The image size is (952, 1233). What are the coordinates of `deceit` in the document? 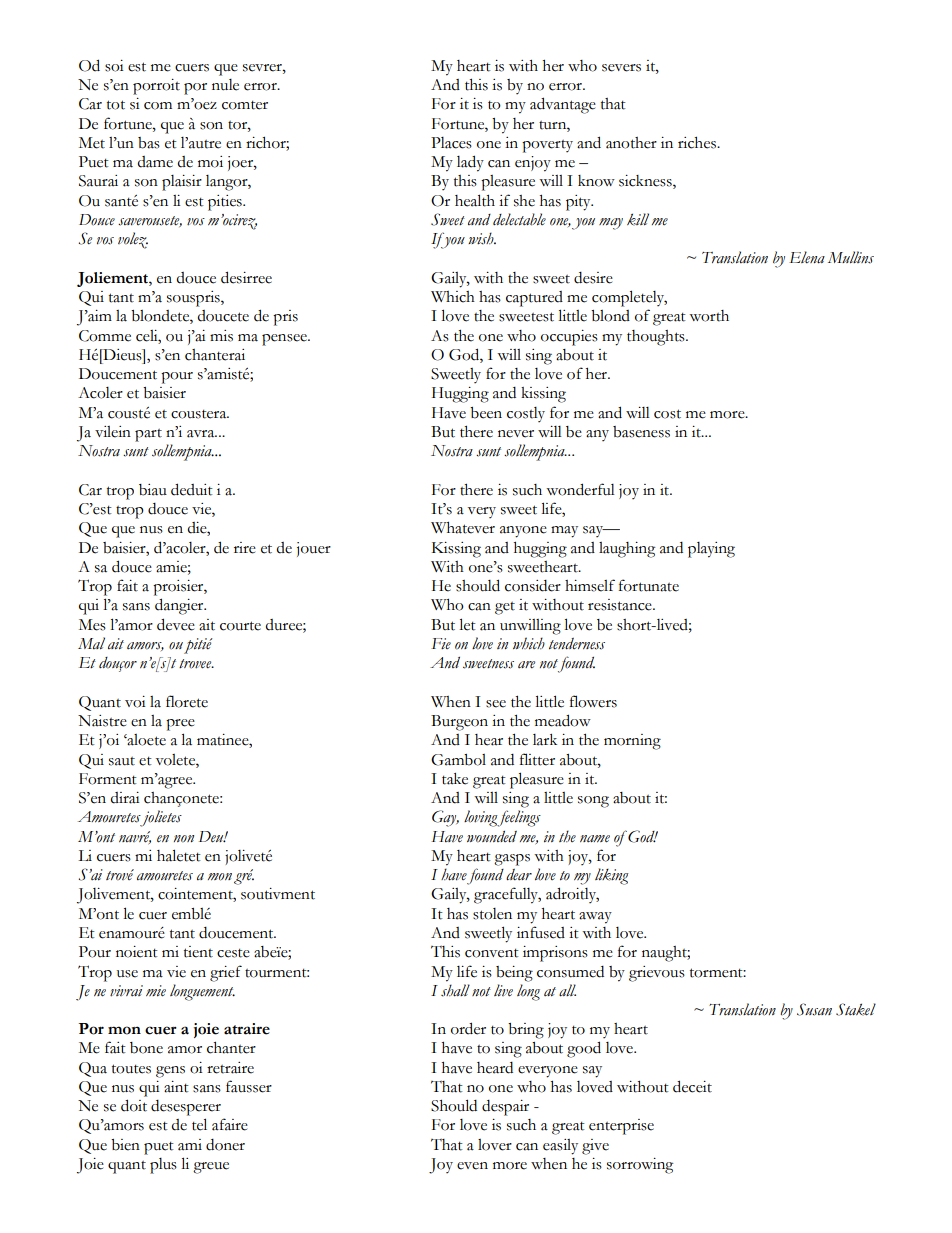 It's located at (692, 1086).
